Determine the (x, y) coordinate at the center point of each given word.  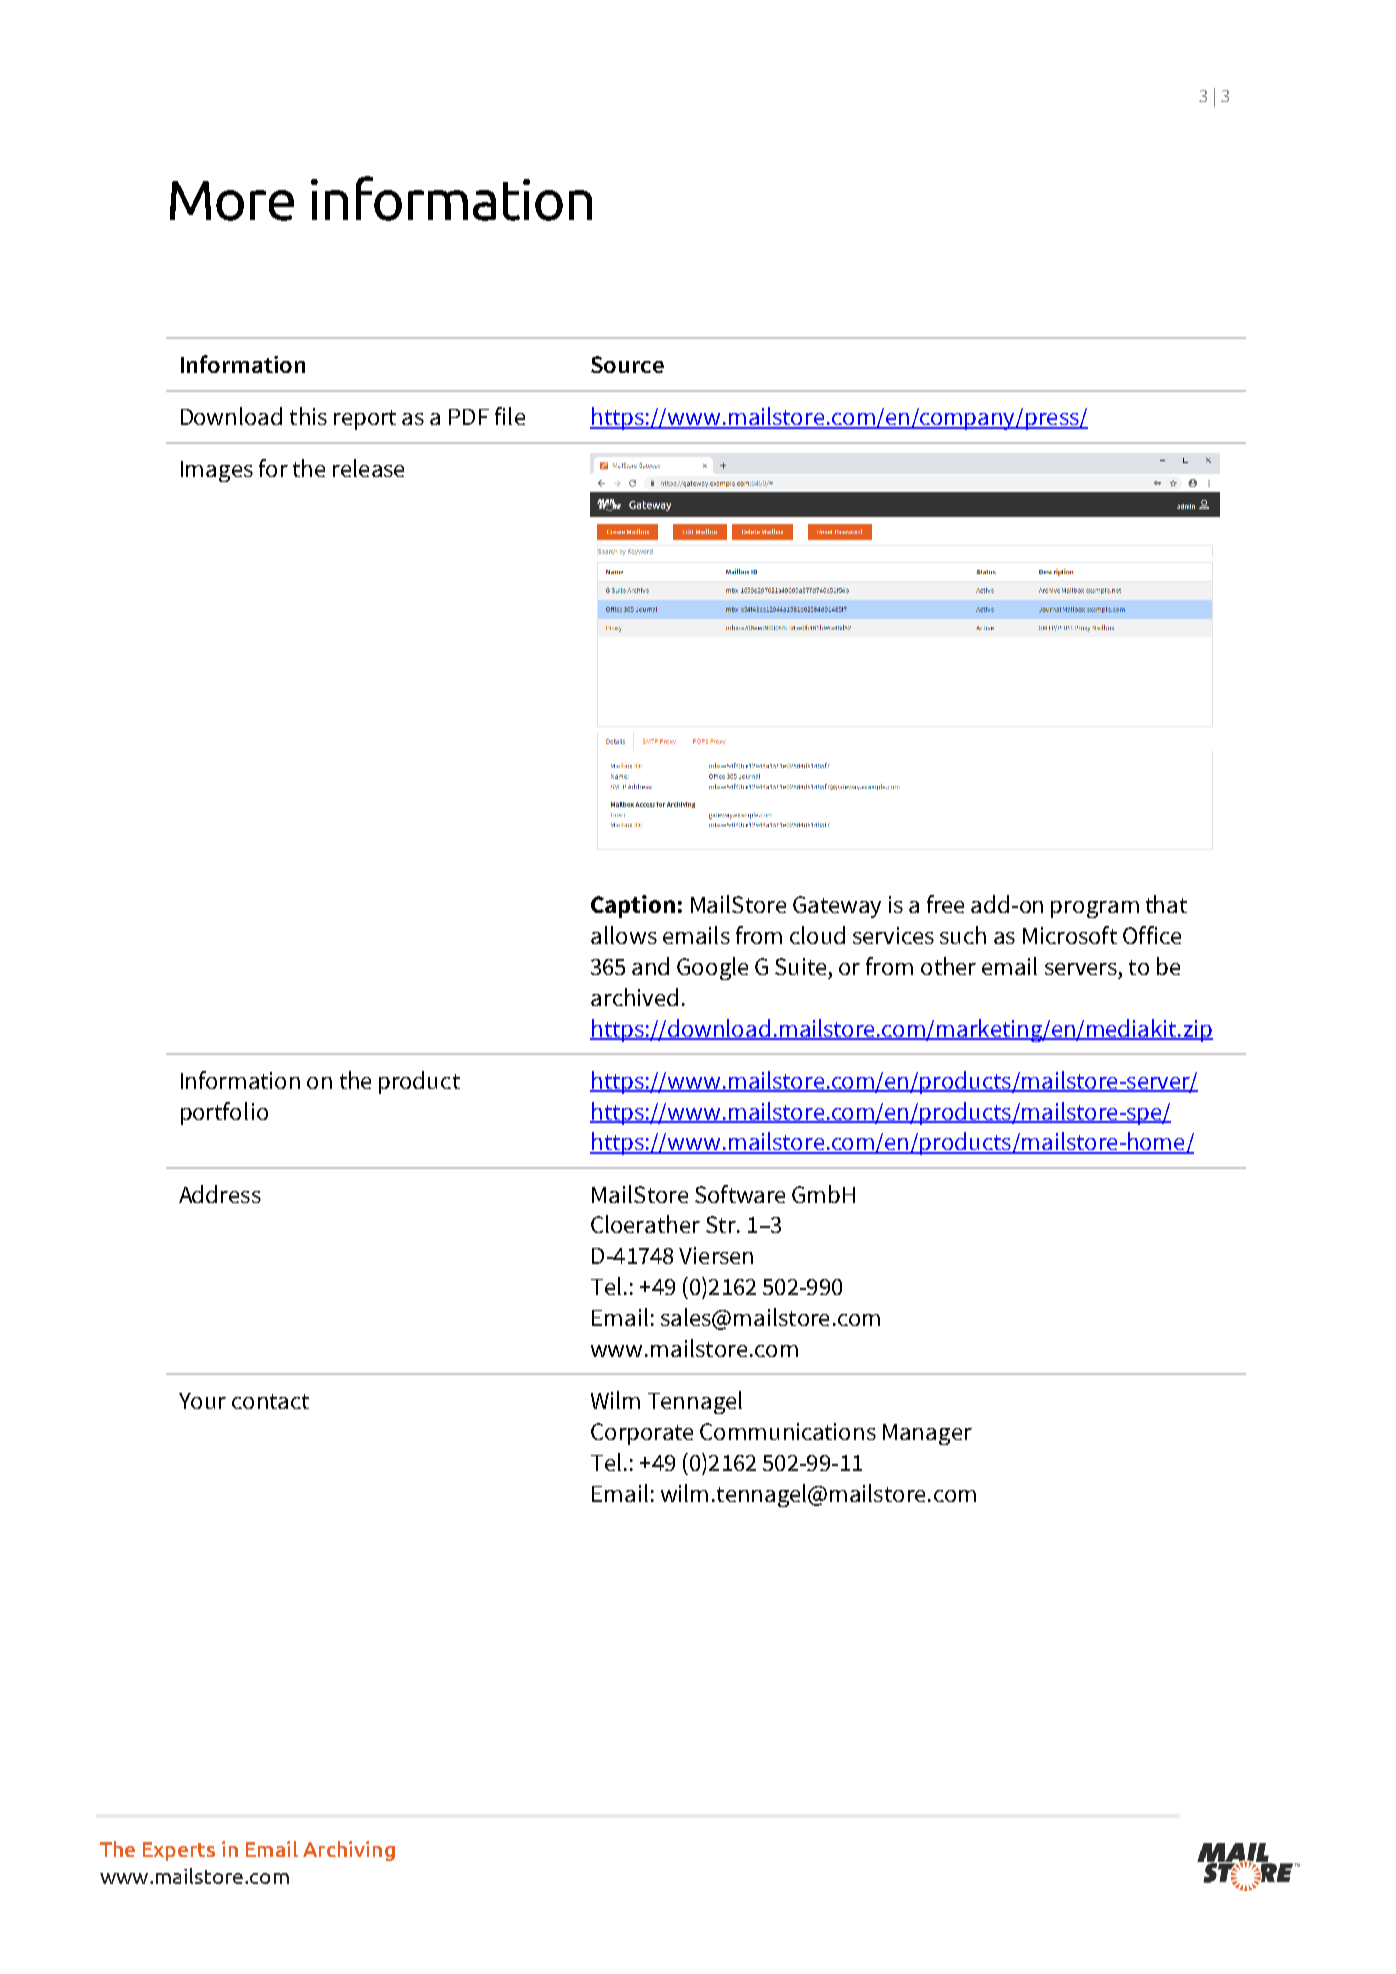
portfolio (224, 1113)
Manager (927, 1434)
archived (634, 997)
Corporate (642, 1434)
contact (270, 1401)
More (232, 201)
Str (722, 1224)
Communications (788, 1431)
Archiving (349, 1851)
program (1095, 909)
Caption (633, 906)
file (510, 416)
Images (217, 471)
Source (627, 364)
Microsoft (1070, 935)
